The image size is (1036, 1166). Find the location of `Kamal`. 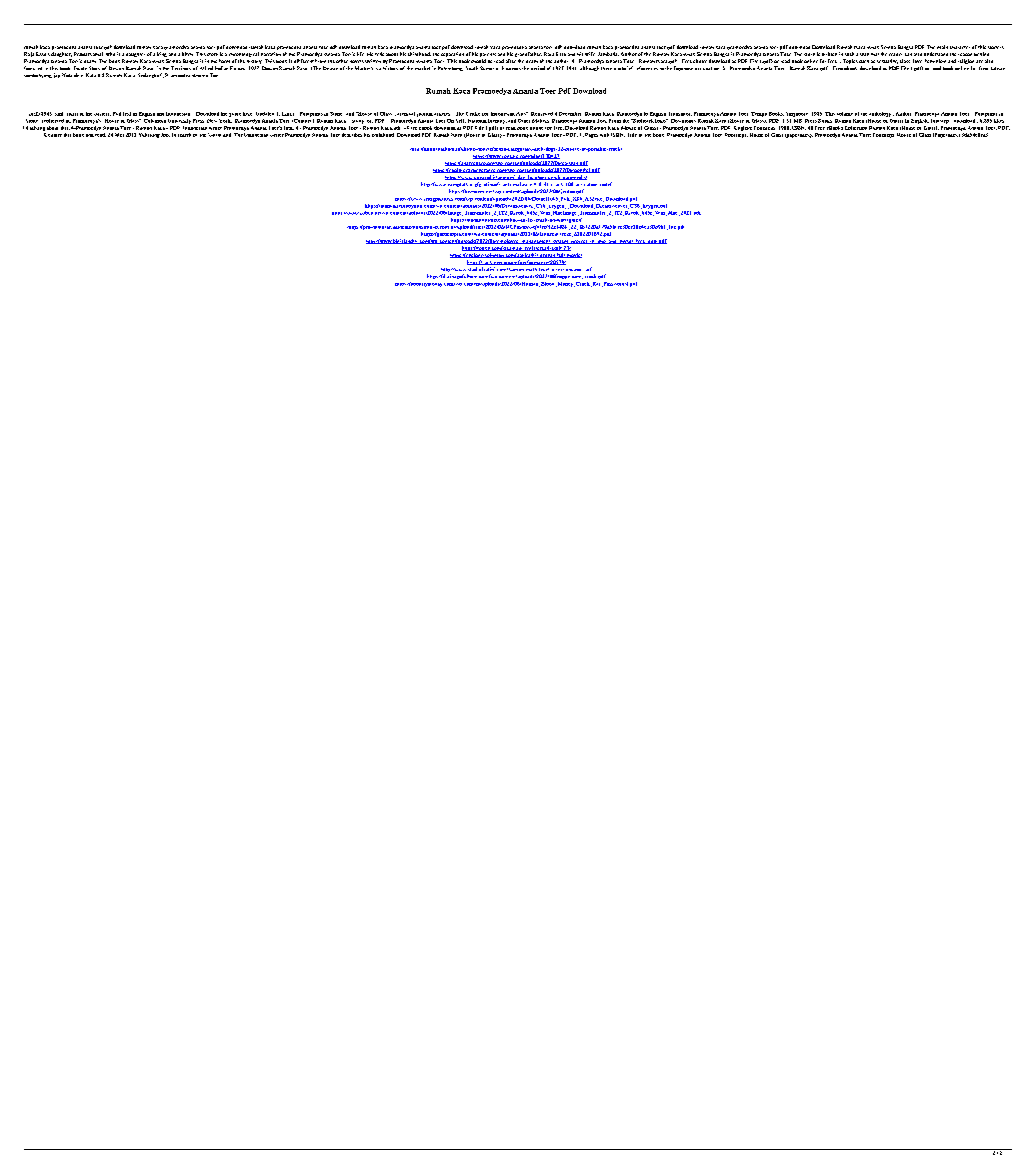

Kamal is located at coordinates (95, 54).
